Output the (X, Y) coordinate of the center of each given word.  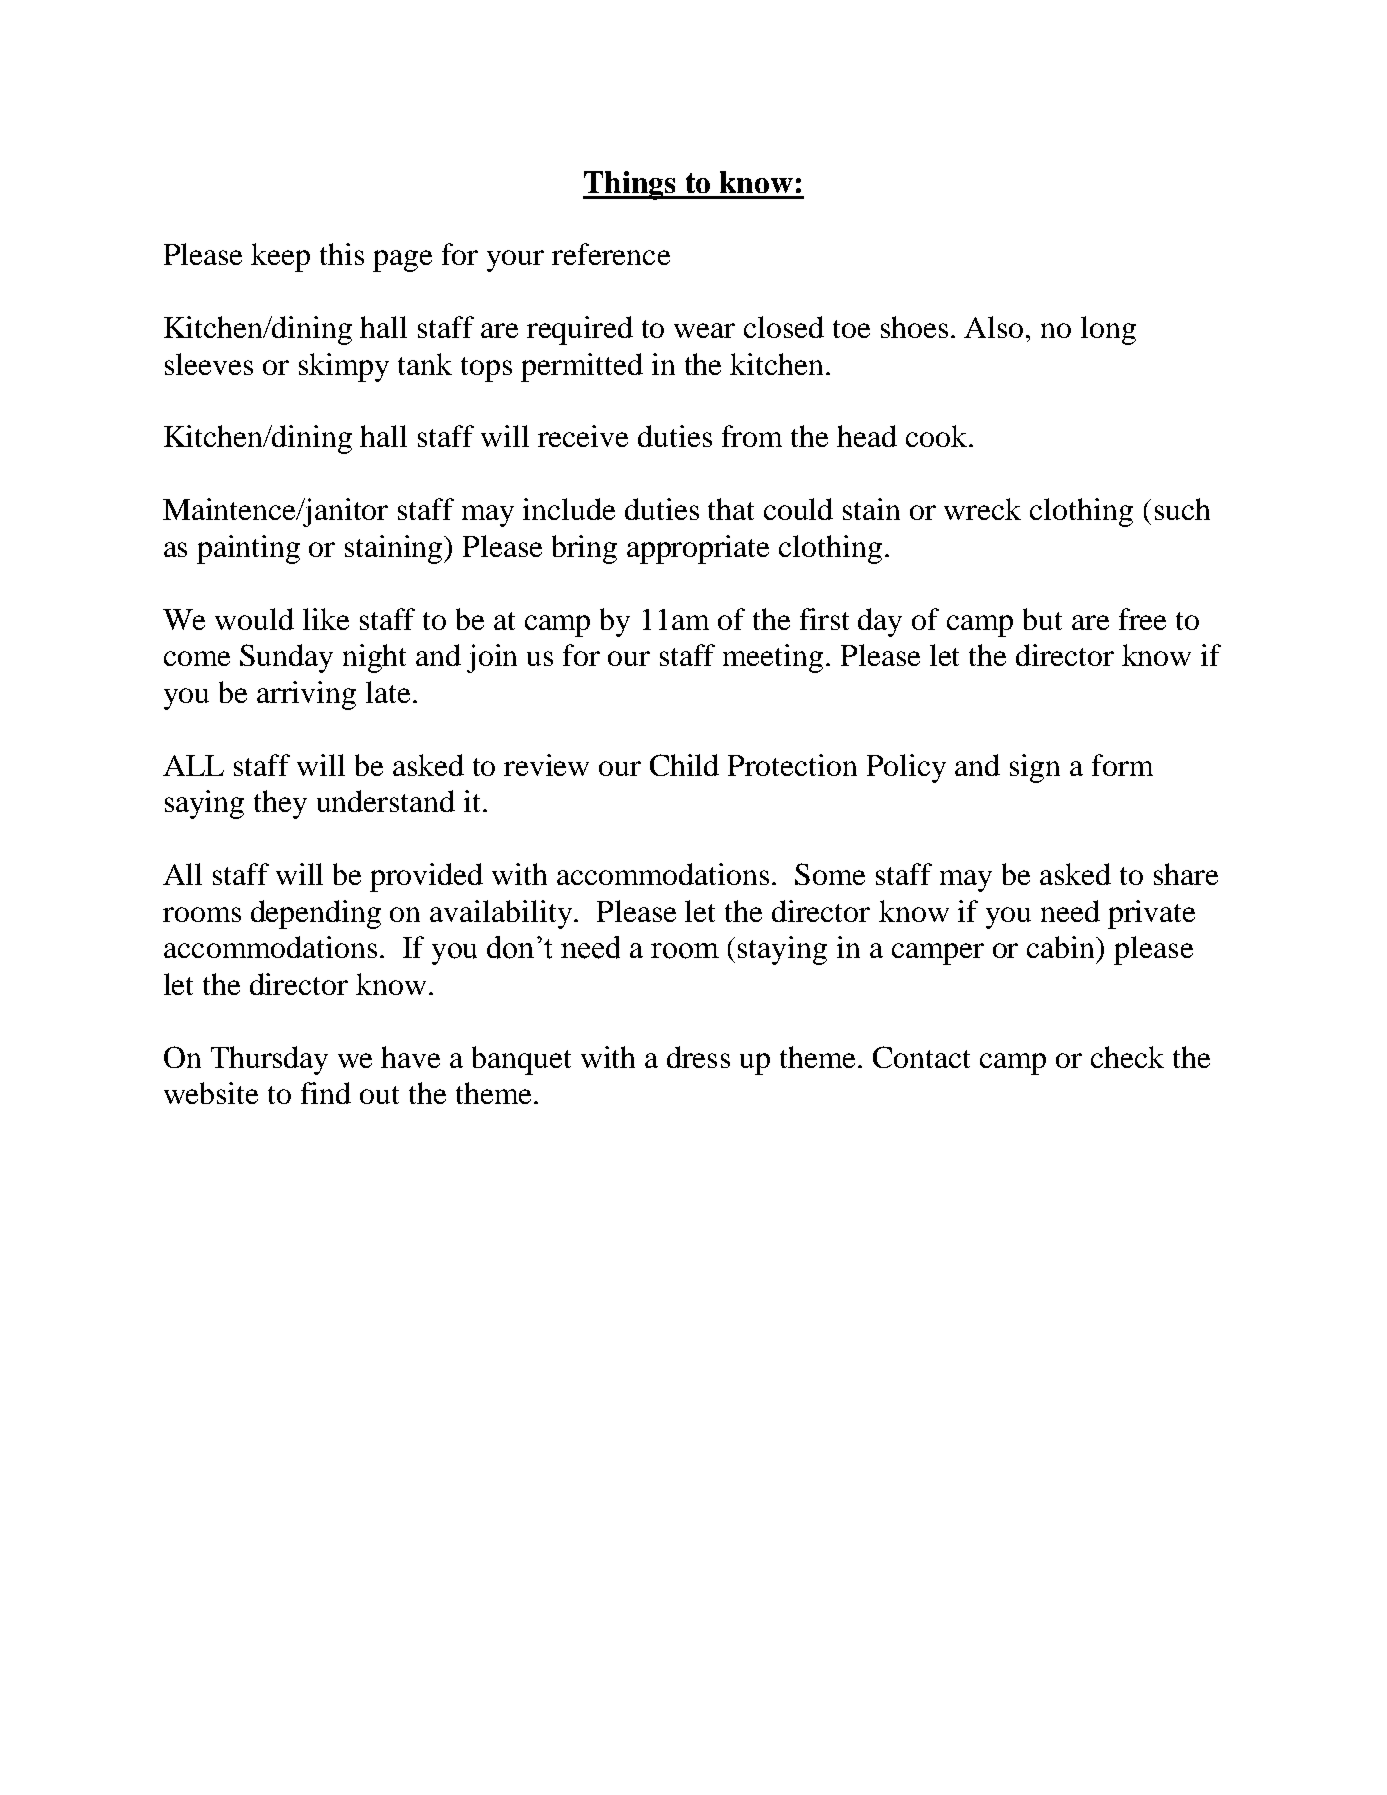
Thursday (269, 1060)
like (326, 619)
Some (830, 874)
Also (995, 327)
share (1186, 874)
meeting (773, 658)
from (752, 436)
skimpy (344, 367)
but (1042, 619)
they (280, 804)
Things (630, 185)
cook (938, 436)
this (342, 254)
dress (698, 1057)
